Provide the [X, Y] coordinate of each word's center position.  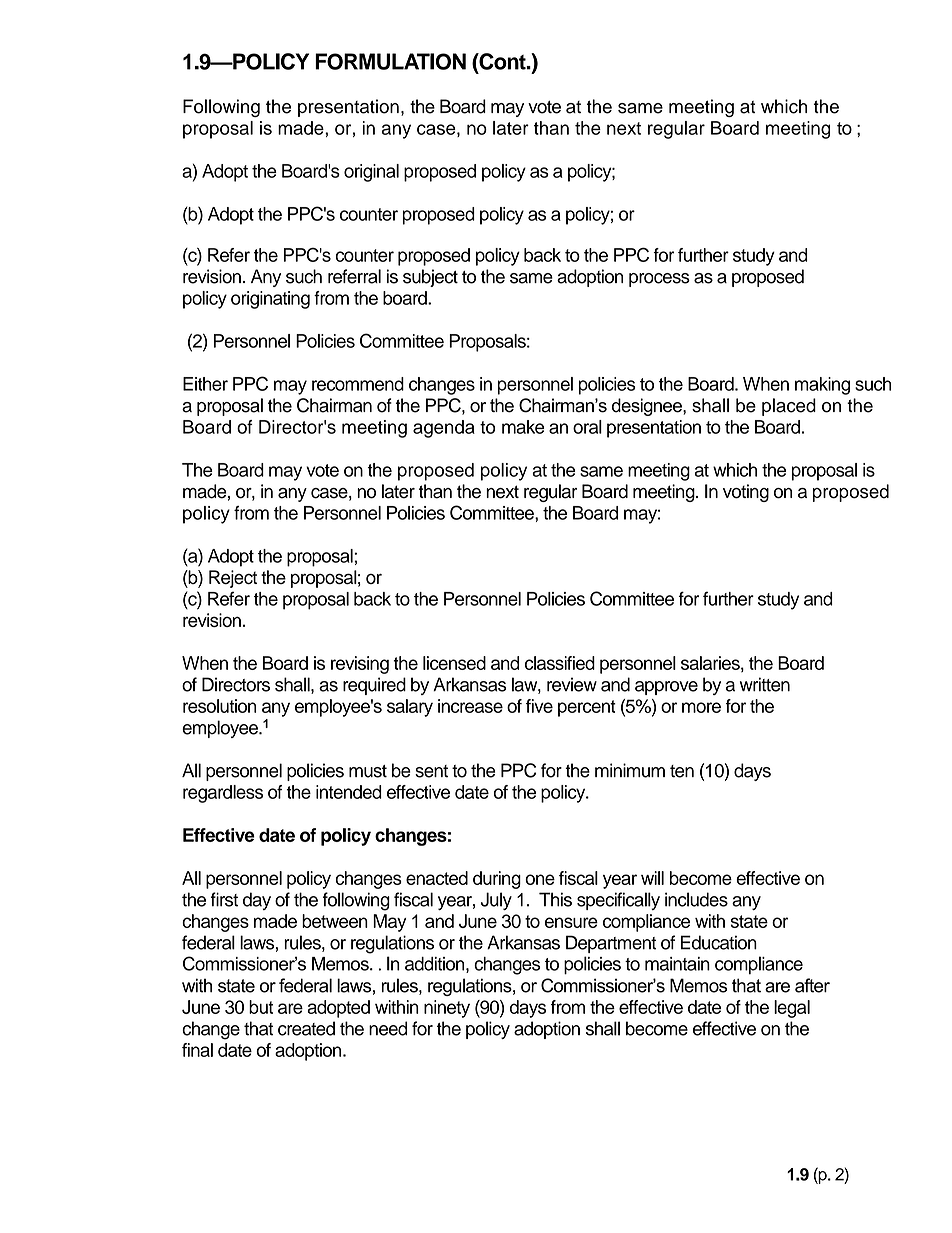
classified [560, 663]
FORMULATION [390, 61]
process [659, 280]
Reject [233, 579]
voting [746, 493]
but [261, 1007]
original [371, 173]
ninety [447, 1009]
